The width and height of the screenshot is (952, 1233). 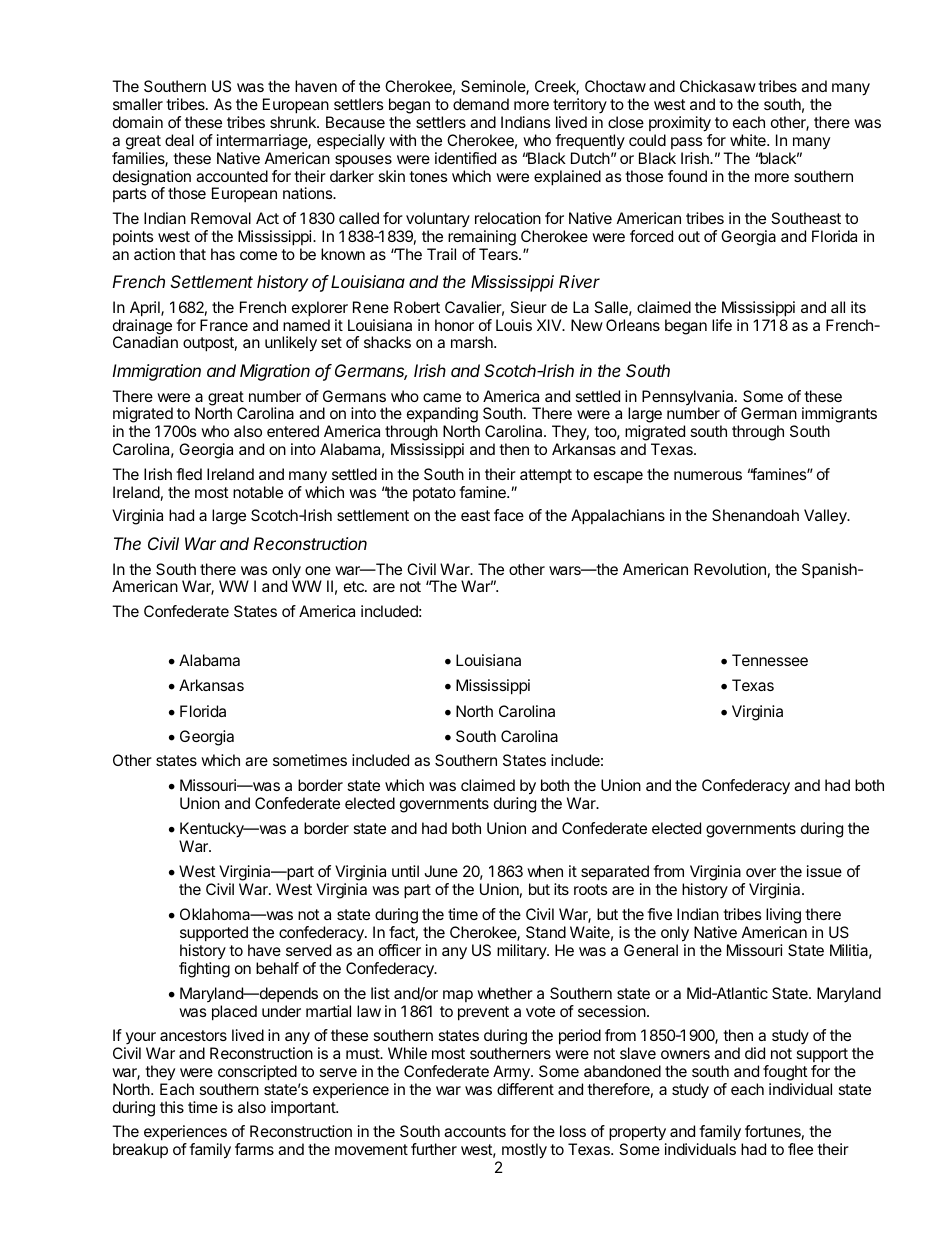 What do you see at coordinates (355, 586) in the screenshot?
I see `etc` at bounding box center [355, 586].
